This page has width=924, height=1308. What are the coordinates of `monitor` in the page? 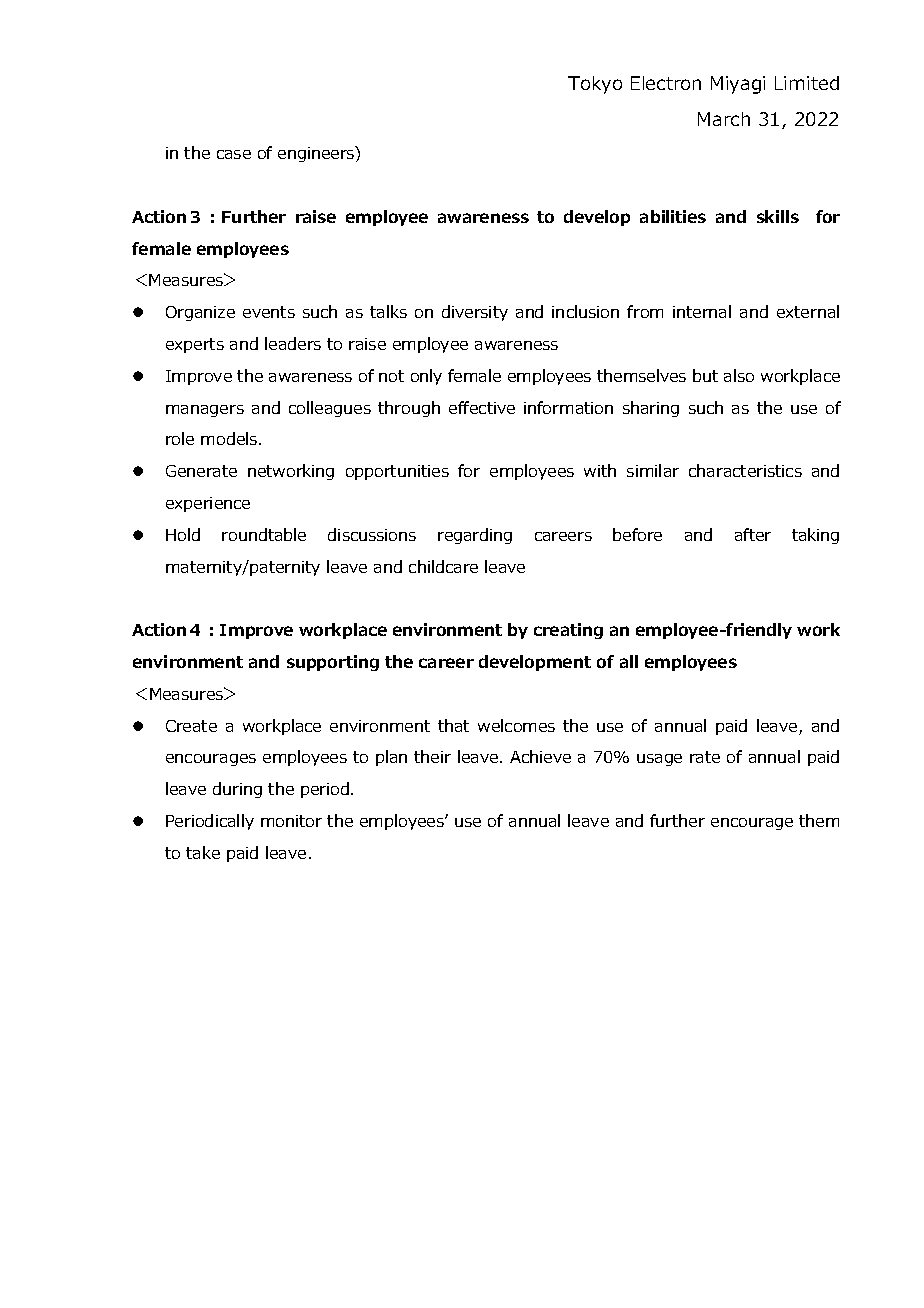 It's located at (291, 821).
